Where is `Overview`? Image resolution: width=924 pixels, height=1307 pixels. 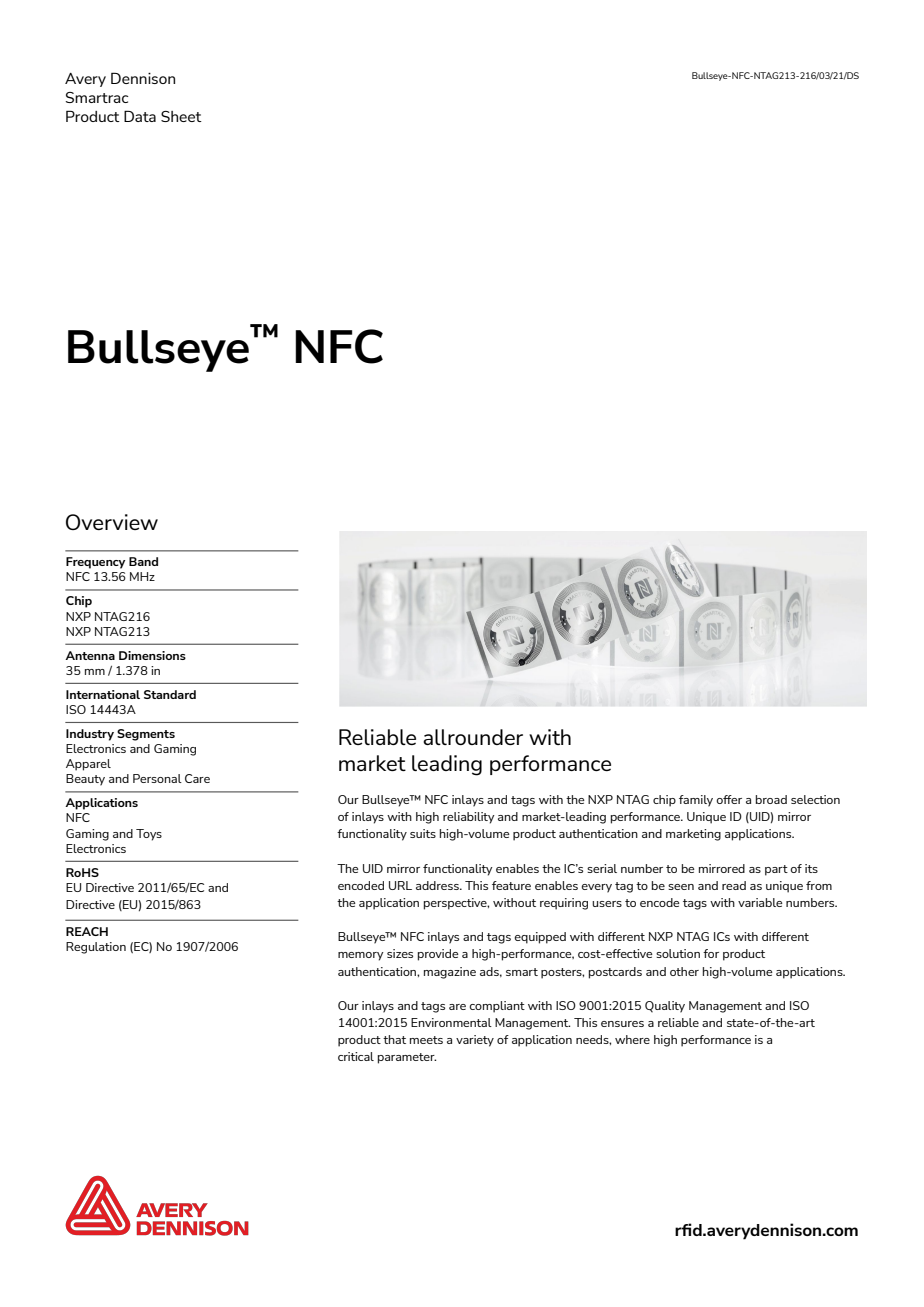 Overview is located at coordinates (112, 522).
